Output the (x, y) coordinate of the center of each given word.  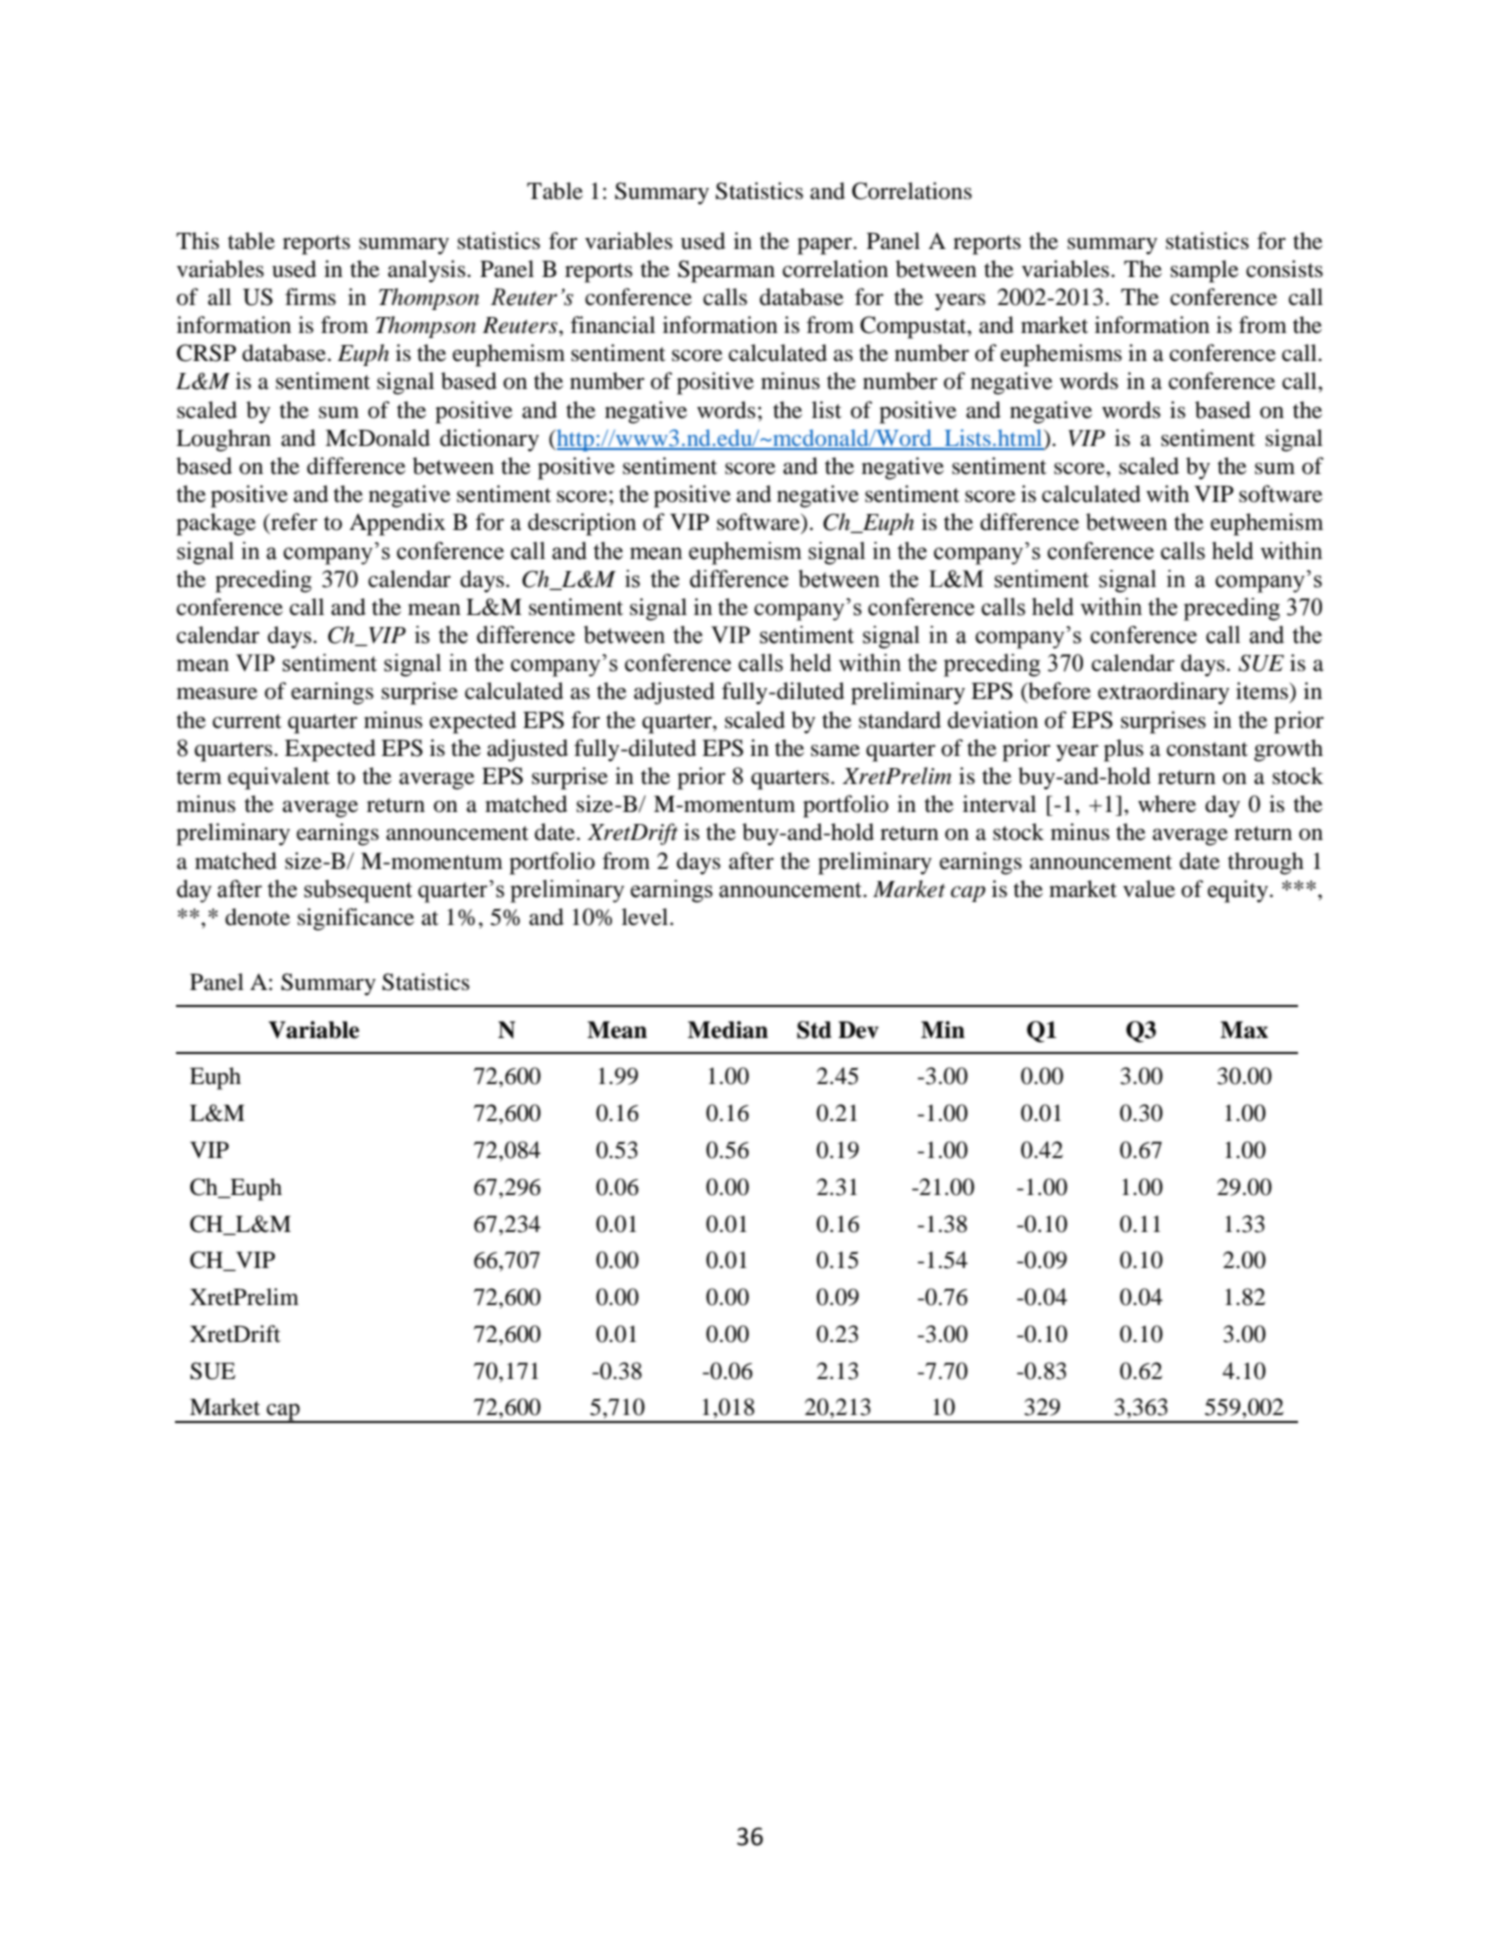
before (1058, 692)
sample (1204, 271)
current (247, 721)
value (1149, 889)
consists (1284, 269)
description (582, 524)
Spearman (726, 271)
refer (293, 522)
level (646, 917)
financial (612, 325)
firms (310, 297)
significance (355, 919)
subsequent (358, 891)
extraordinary (1163, 693)
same (835, 750)
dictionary (489, 440)
